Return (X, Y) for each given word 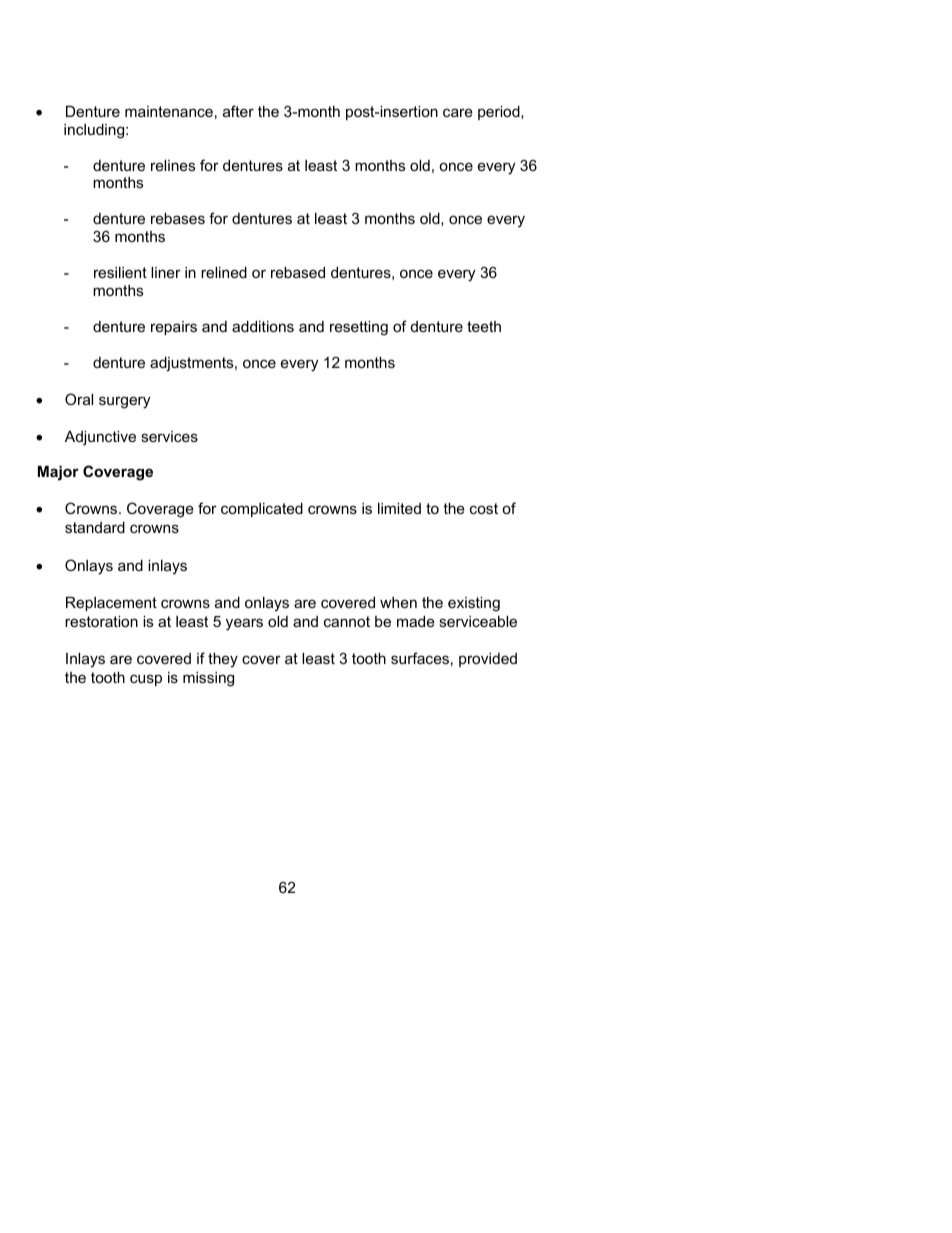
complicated (262, 510)
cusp (146, 680)
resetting (359, 328)
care (458, 112)
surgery (124, 402)
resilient (120, 272)
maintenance (169, 111)
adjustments (193, 364)
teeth (484, 326)
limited (399, 508)
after (238, 111)
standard (95, 527)
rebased (298, 272)
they (223, 660)
